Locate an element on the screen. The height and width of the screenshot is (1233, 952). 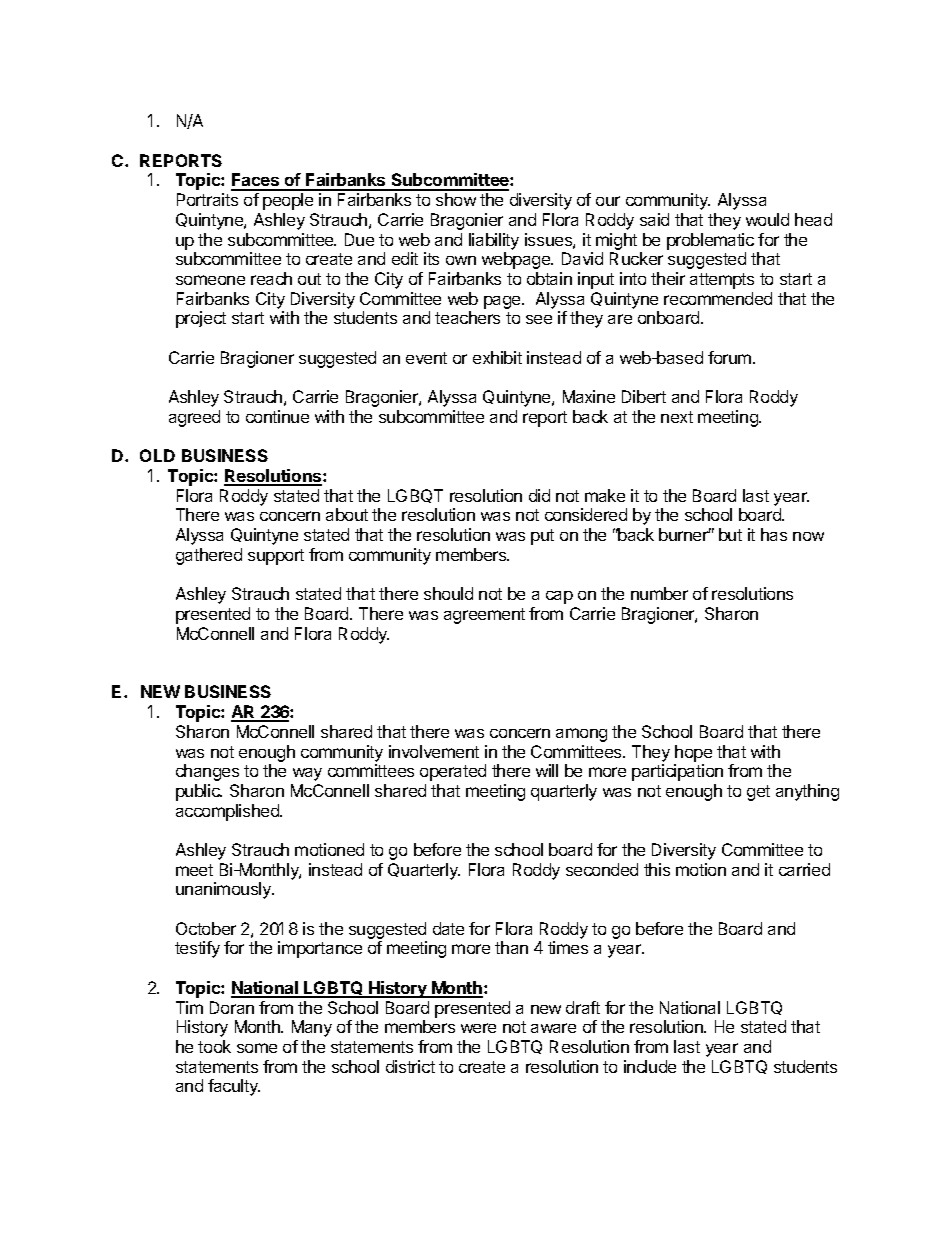
Portraits is located at coordinates (207, 199).
